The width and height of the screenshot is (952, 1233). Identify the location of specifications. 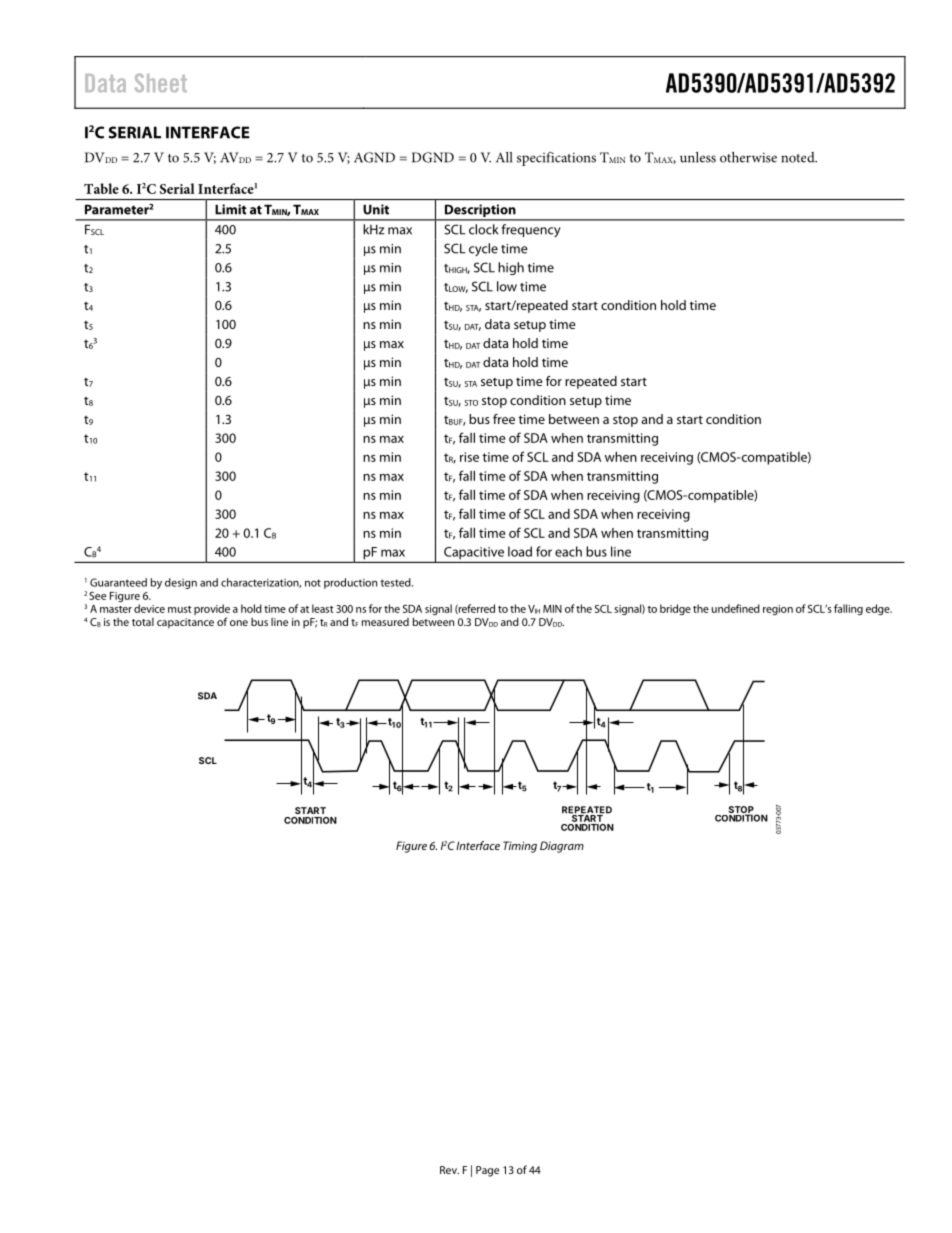
(556, 159).
